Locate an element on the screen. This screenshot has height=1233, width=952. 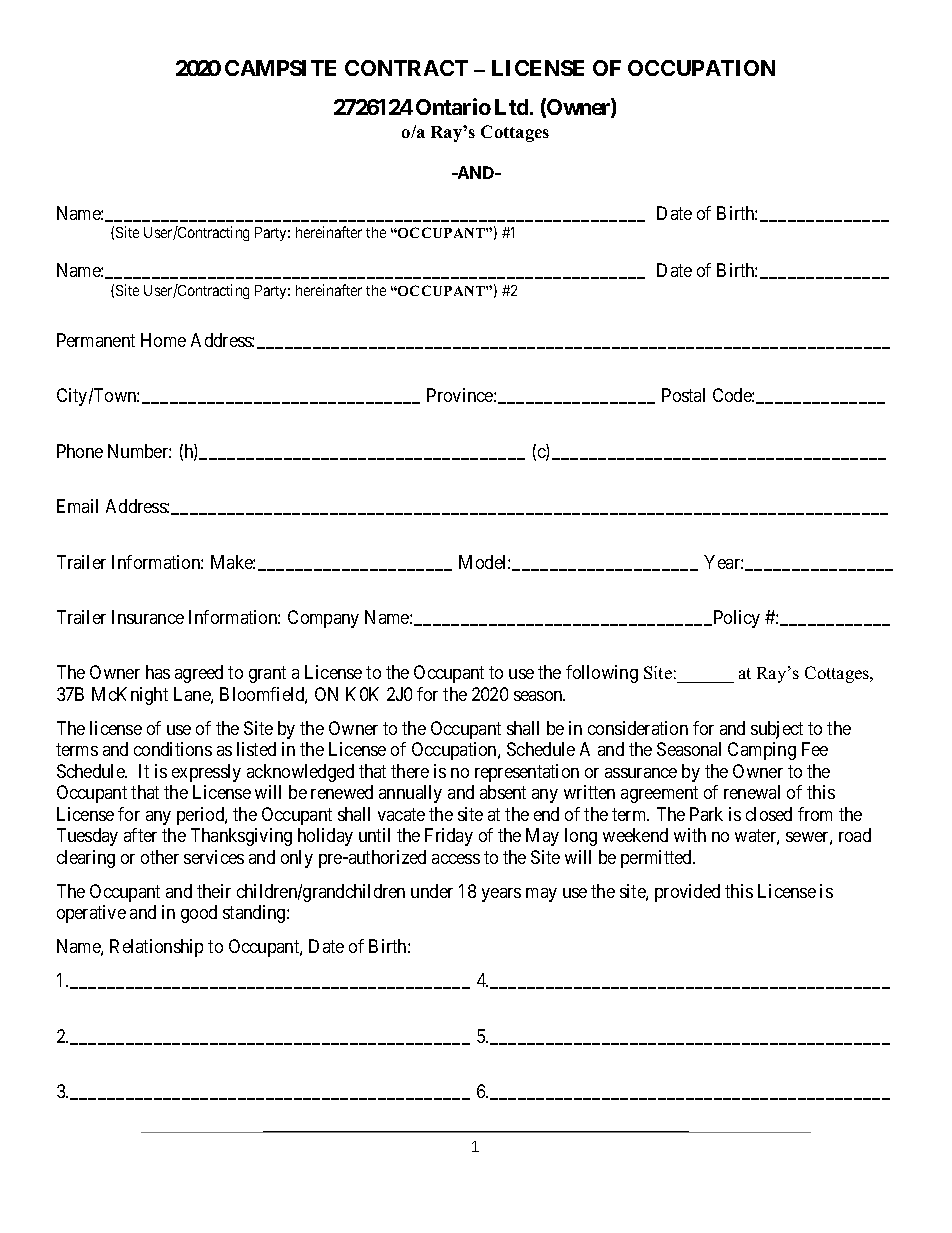
Ontario is located at coordinates (453, 106).
